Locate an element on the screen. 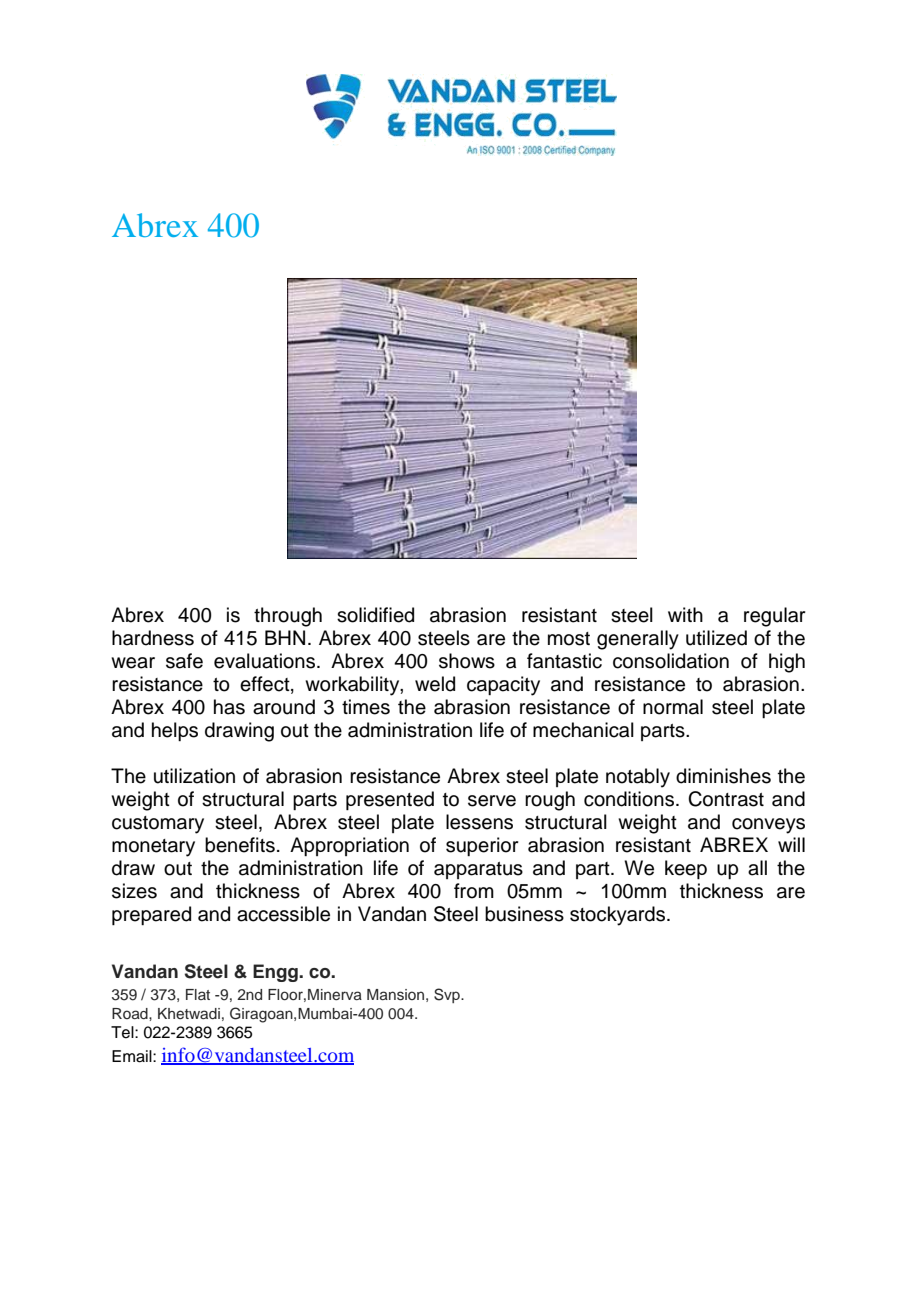 This screenshot has height=1307, width=924. normal is located at coordinates (673, 707).
